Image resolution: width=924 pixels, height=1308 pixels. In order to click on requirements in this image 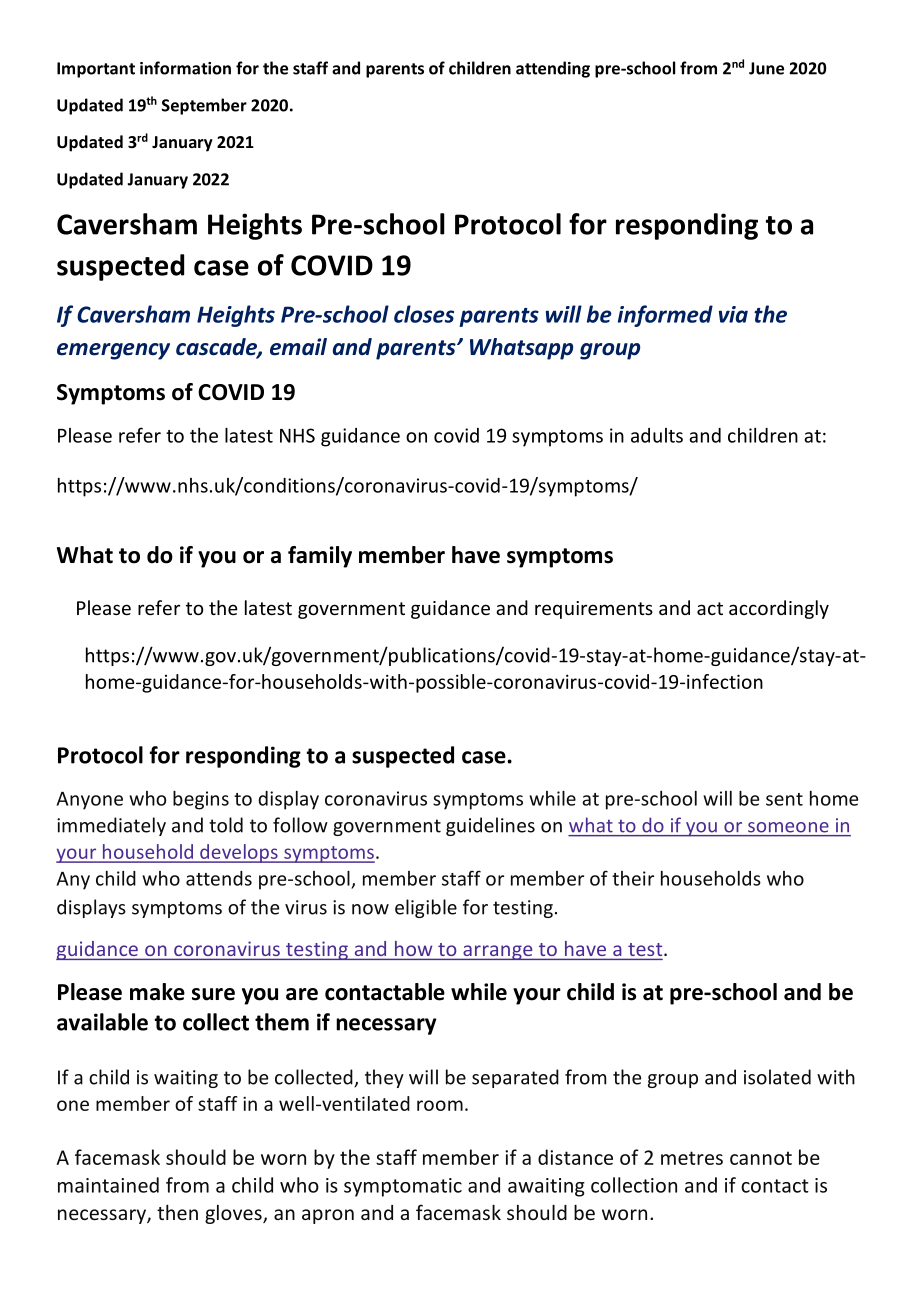, I will do `click(594, 610)`.
